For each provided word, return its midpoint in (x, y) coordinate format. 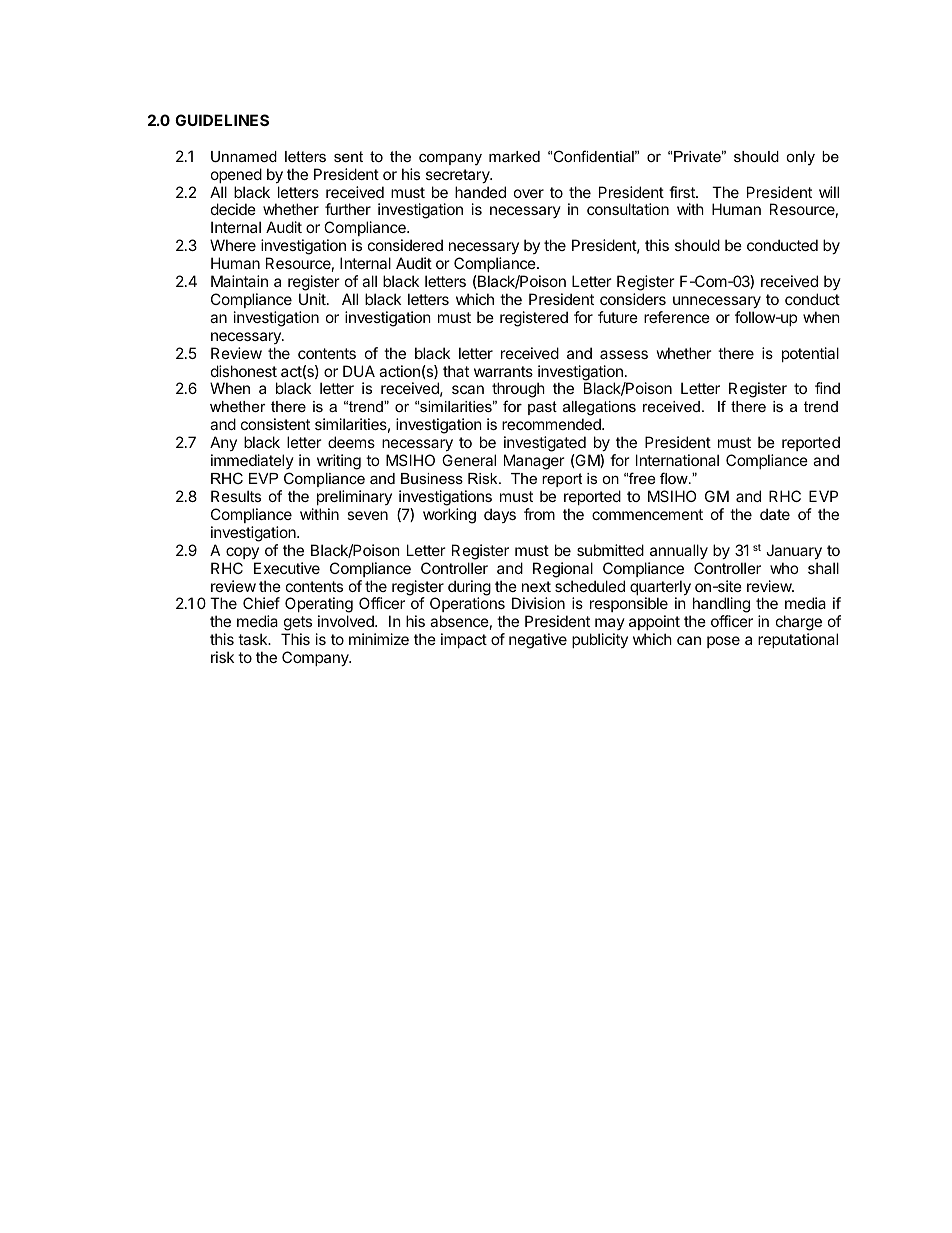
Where (233, 245)
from (539, 514)
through (518, 391)
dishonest (244, 371)
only (800, 158)
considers (633, 299)
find (827, 388)
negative (538, 641)
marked (514, 156)
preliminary (354, 497)
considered (405, 245)
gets (297, 625)
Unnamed (244, 156)
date (775, 514)
